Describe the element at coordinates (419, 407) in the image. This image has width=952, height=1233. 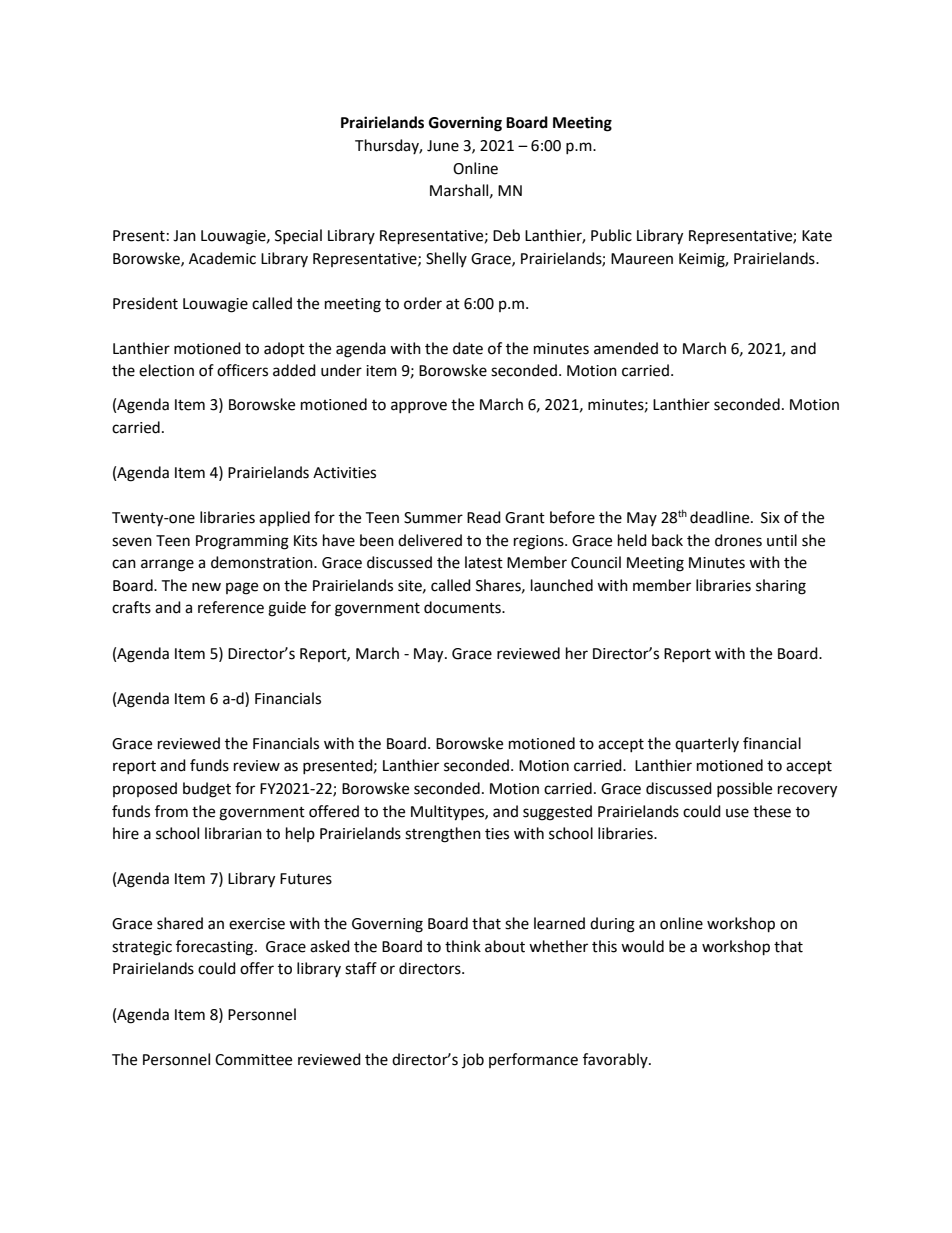
I see `approve` at that location.
